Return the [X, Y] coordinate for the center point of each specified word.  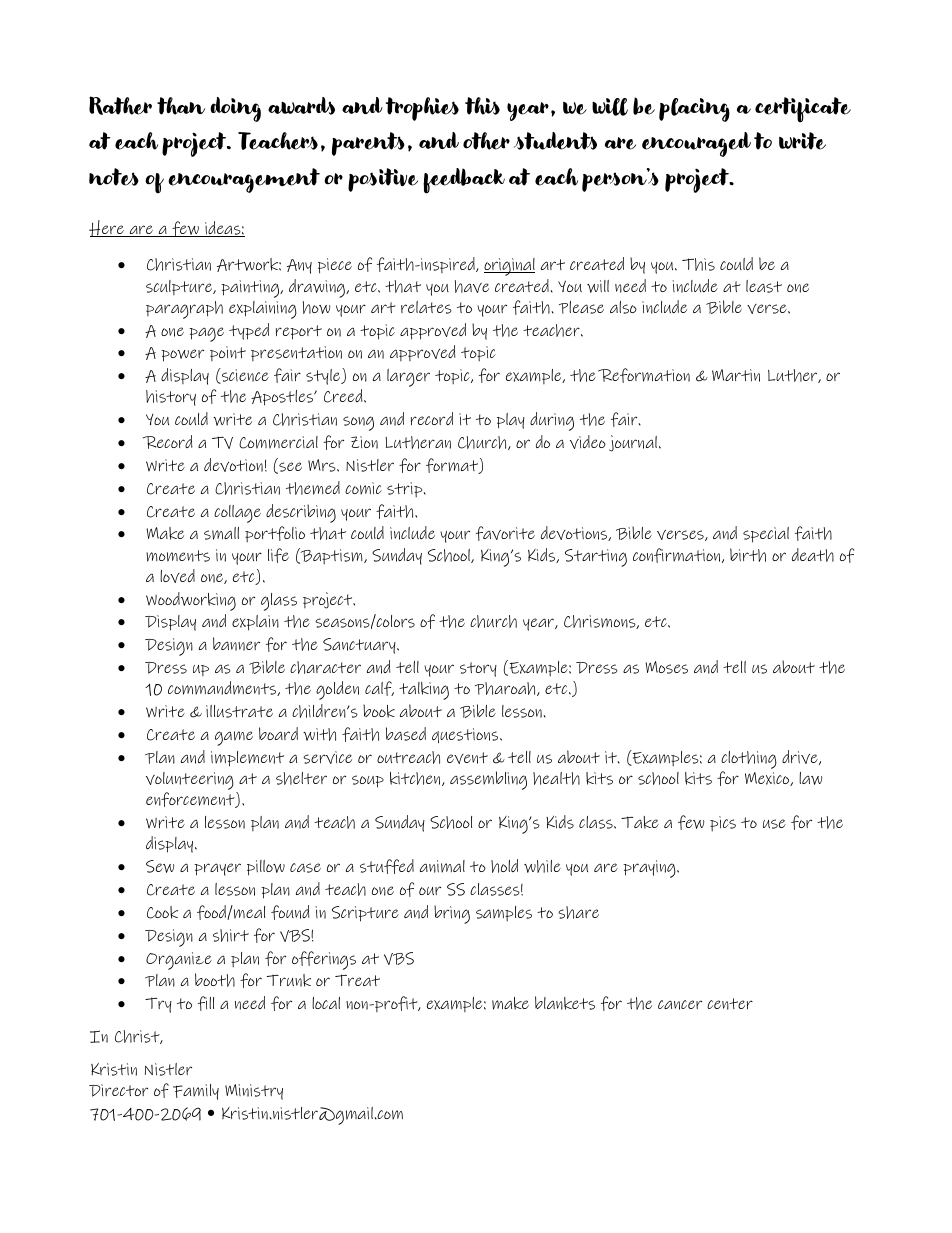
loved [177, 576]
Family [196, 1092]
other [486, 141]
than [181, 106]
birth [748, 555]
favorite [505, 533]
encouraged [696, 144]
